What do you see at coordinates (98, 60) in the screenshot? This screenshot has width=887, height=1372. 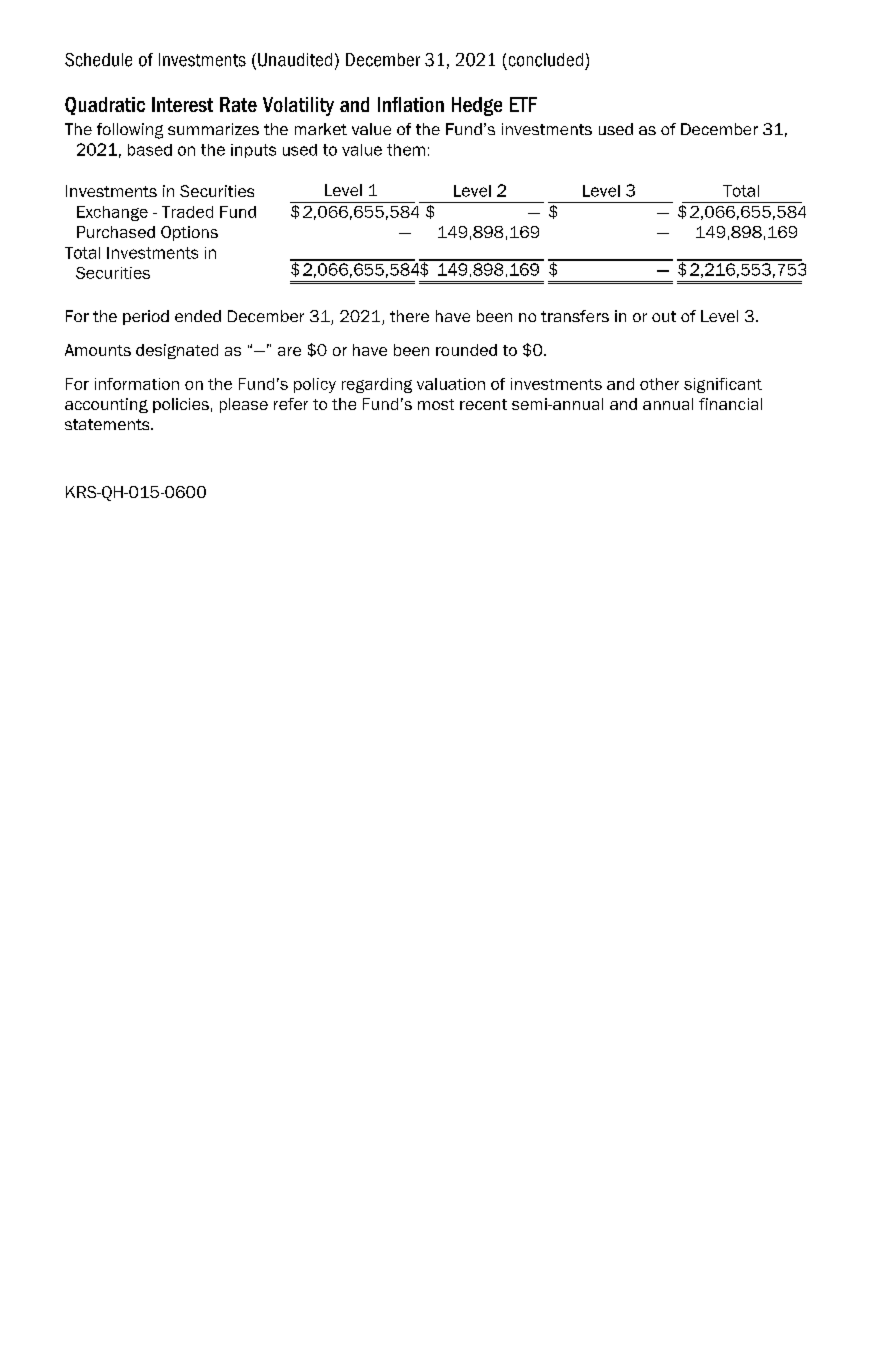 I see `Schedule` at bounding box center [98, 60].
